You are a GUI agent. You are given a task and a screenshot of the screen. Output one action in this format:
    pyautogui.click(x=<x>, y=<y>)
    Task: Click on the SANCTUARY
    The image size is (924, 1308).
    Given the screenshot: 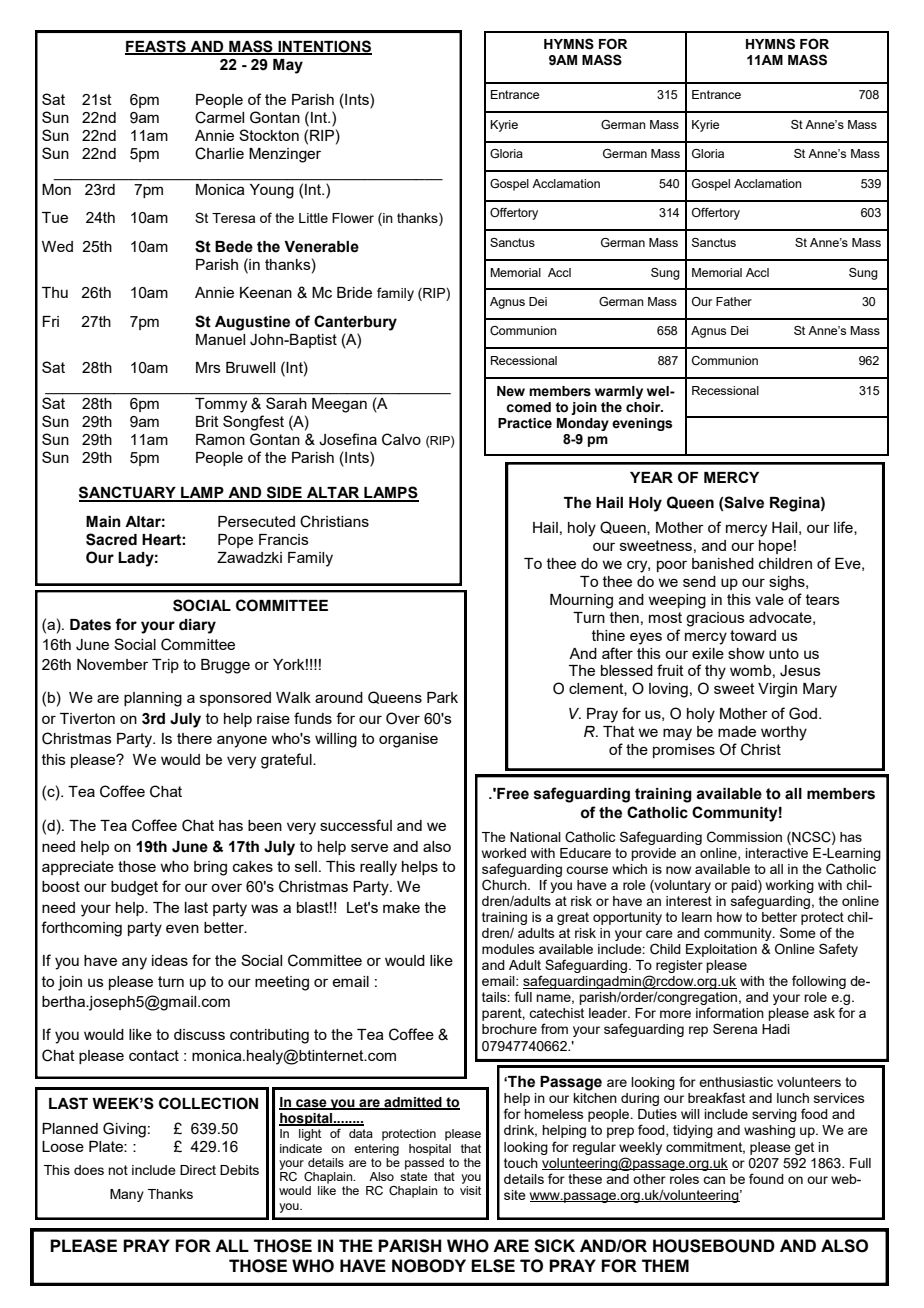 What is the action you would take?
    pyautogui.click(x=128, y=493)
